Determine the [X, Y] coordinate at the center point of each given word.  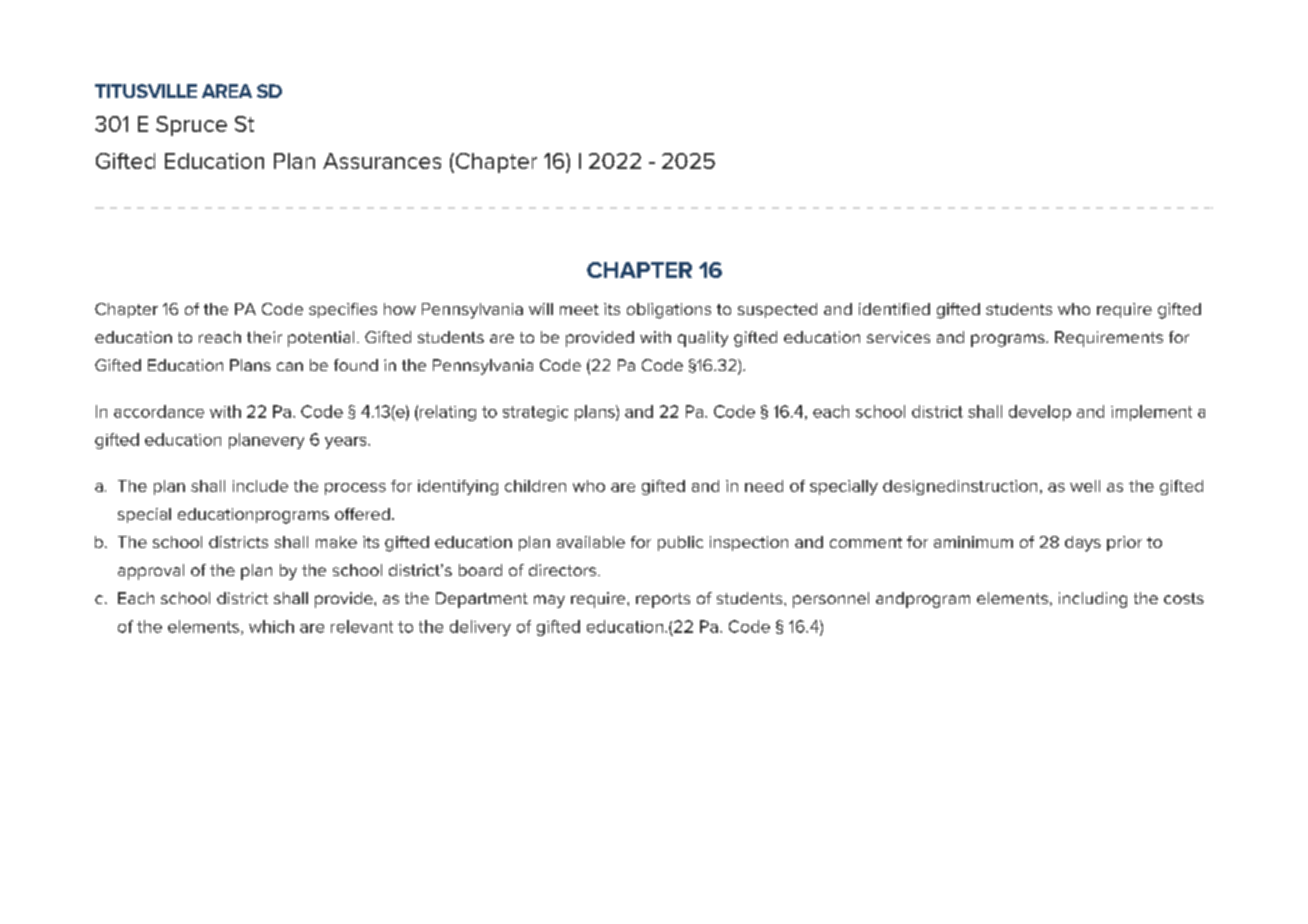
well [1085, 486]
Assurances [382, 161]
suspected [777, 310]
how [400, 309]
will [541, 309]
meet [579, 309]
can [290, 366]
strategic [535, 413]
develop [1040, 413]
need [764, 486]
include [260, 486]
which [271, 626]
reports [663, 600]
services [898, 337]
